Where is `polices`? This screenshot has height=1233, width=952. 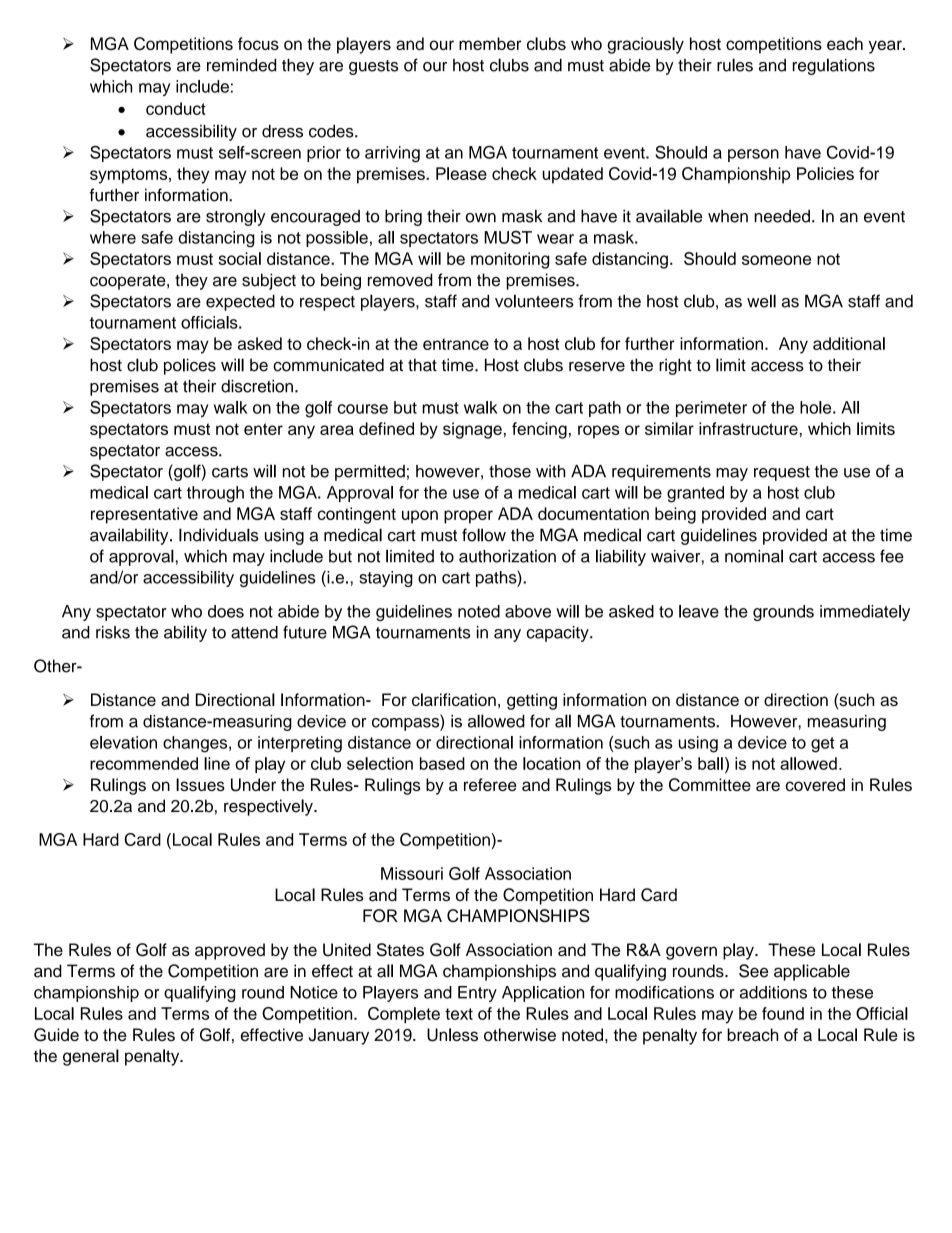 polices is located at coordinates (190, 366).
